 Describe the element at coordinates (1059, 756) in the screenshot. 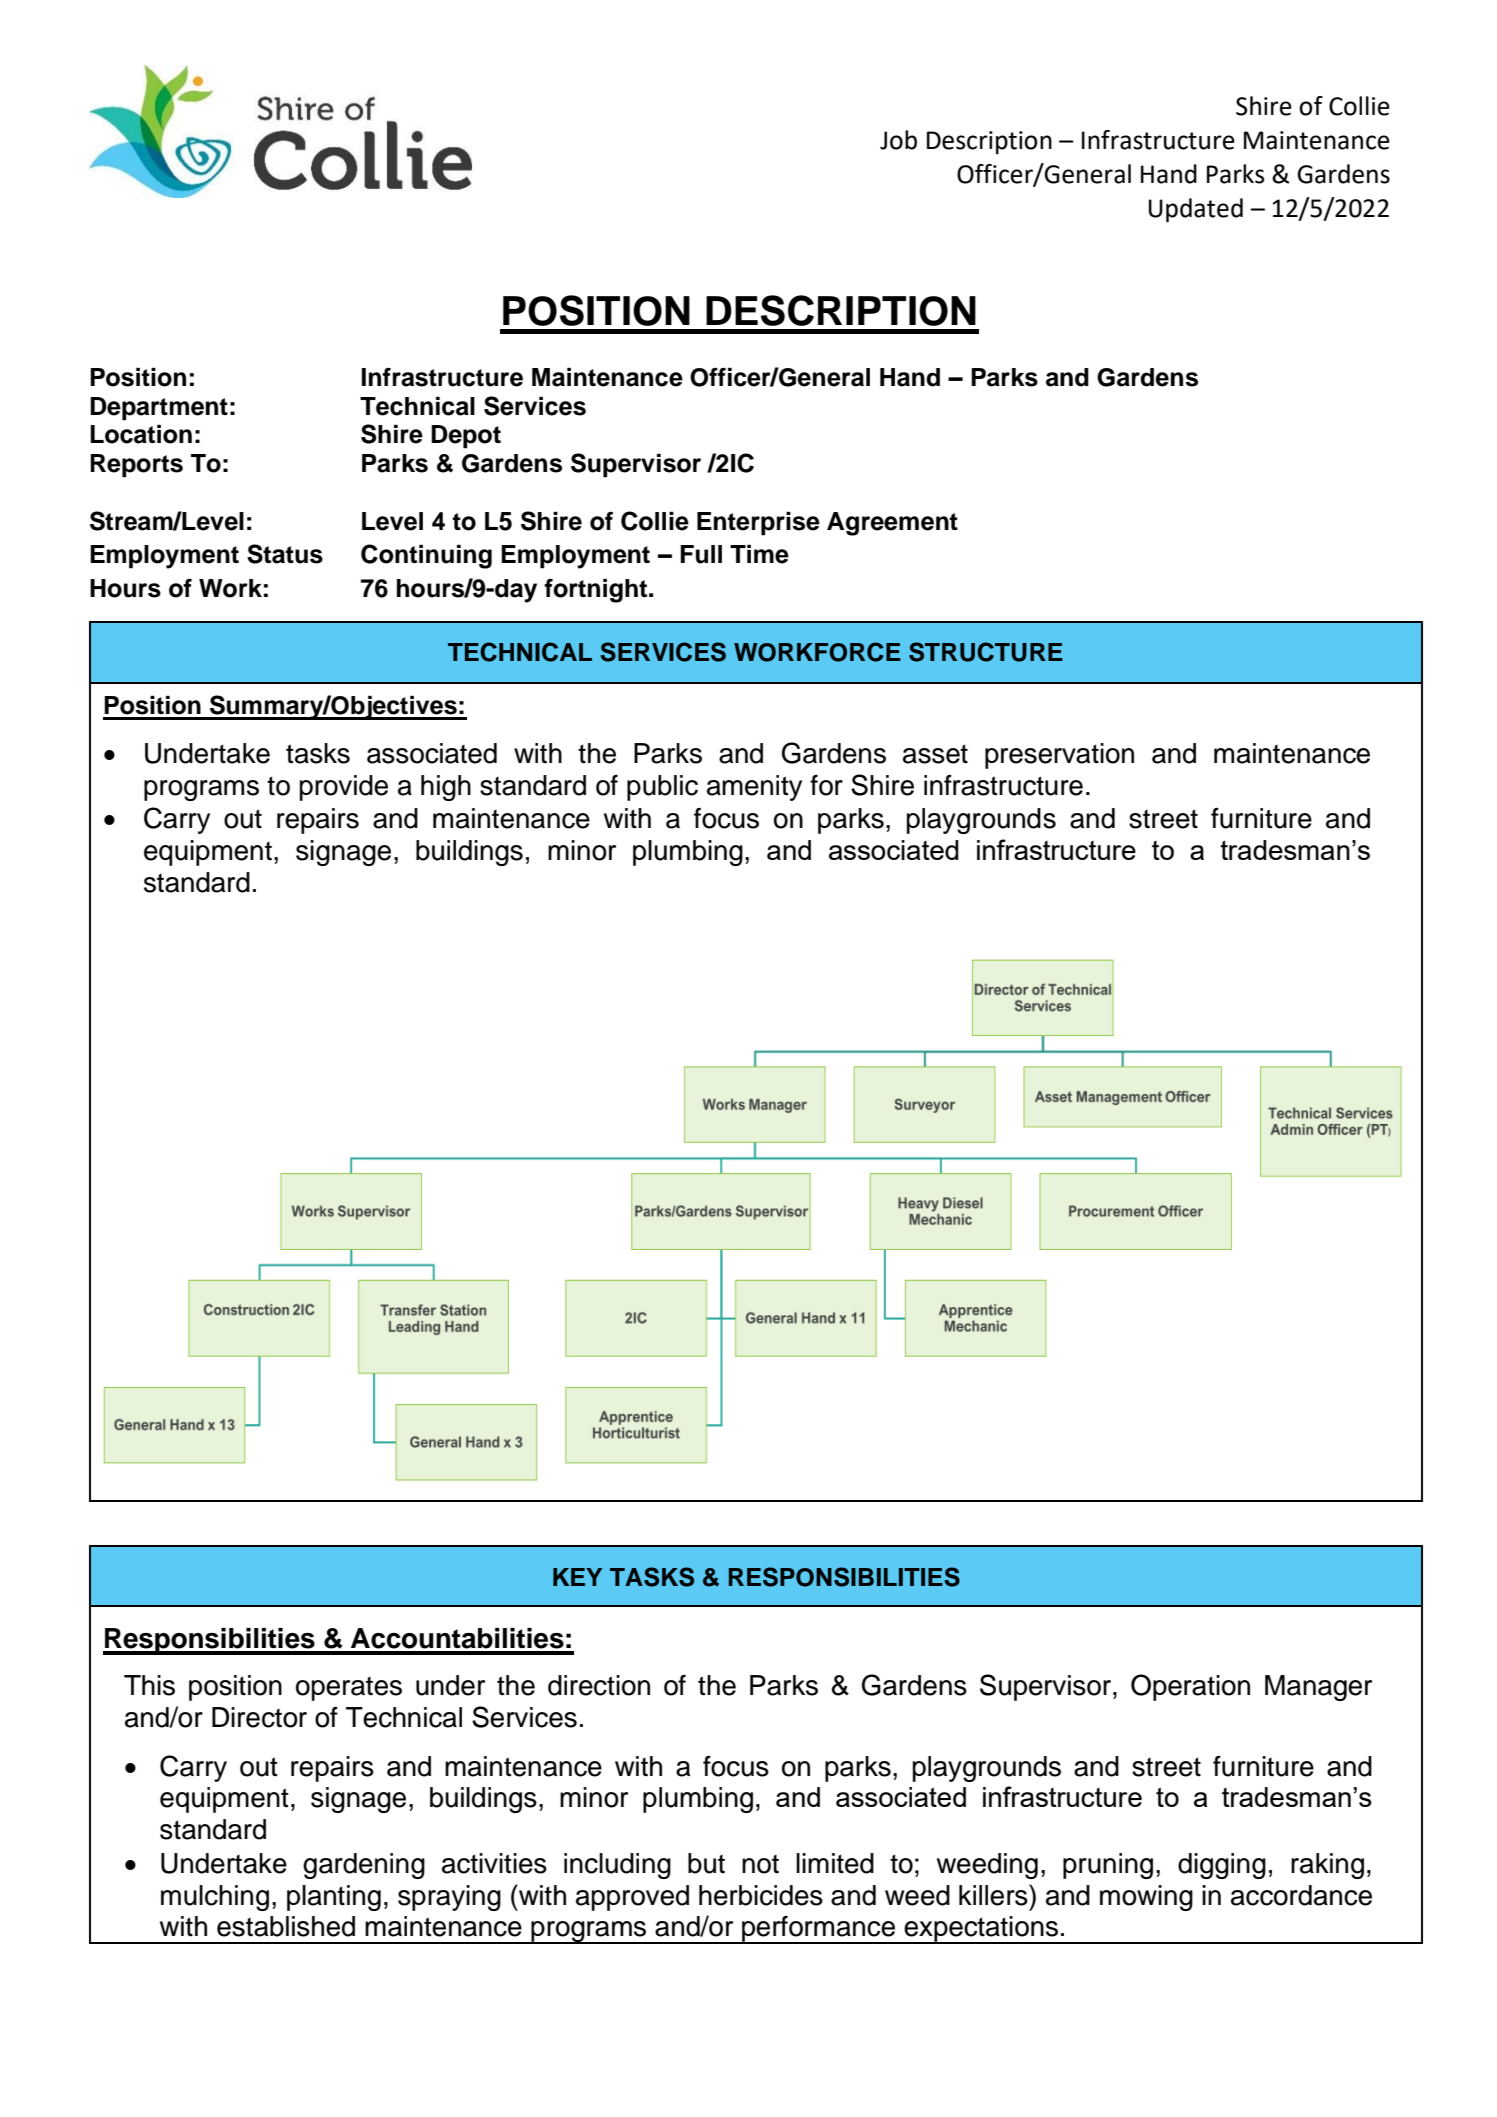

I see `preservation` at that location.
